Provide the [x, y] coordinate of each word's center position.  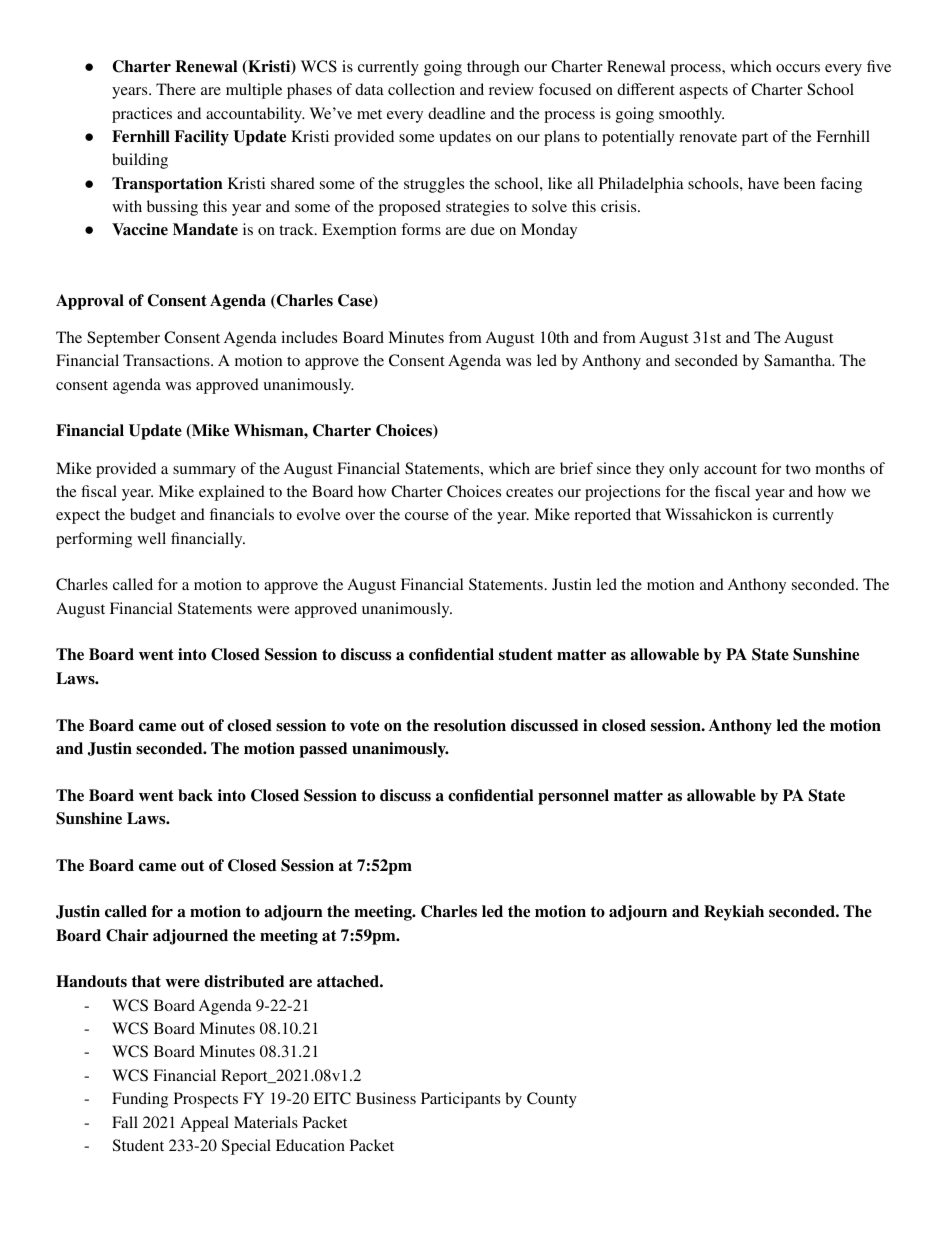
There [176, 89]
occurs [798, 68]
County [552, 1100]
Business [386, 1098]
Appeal [204, 1124]
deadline [457, 113]
